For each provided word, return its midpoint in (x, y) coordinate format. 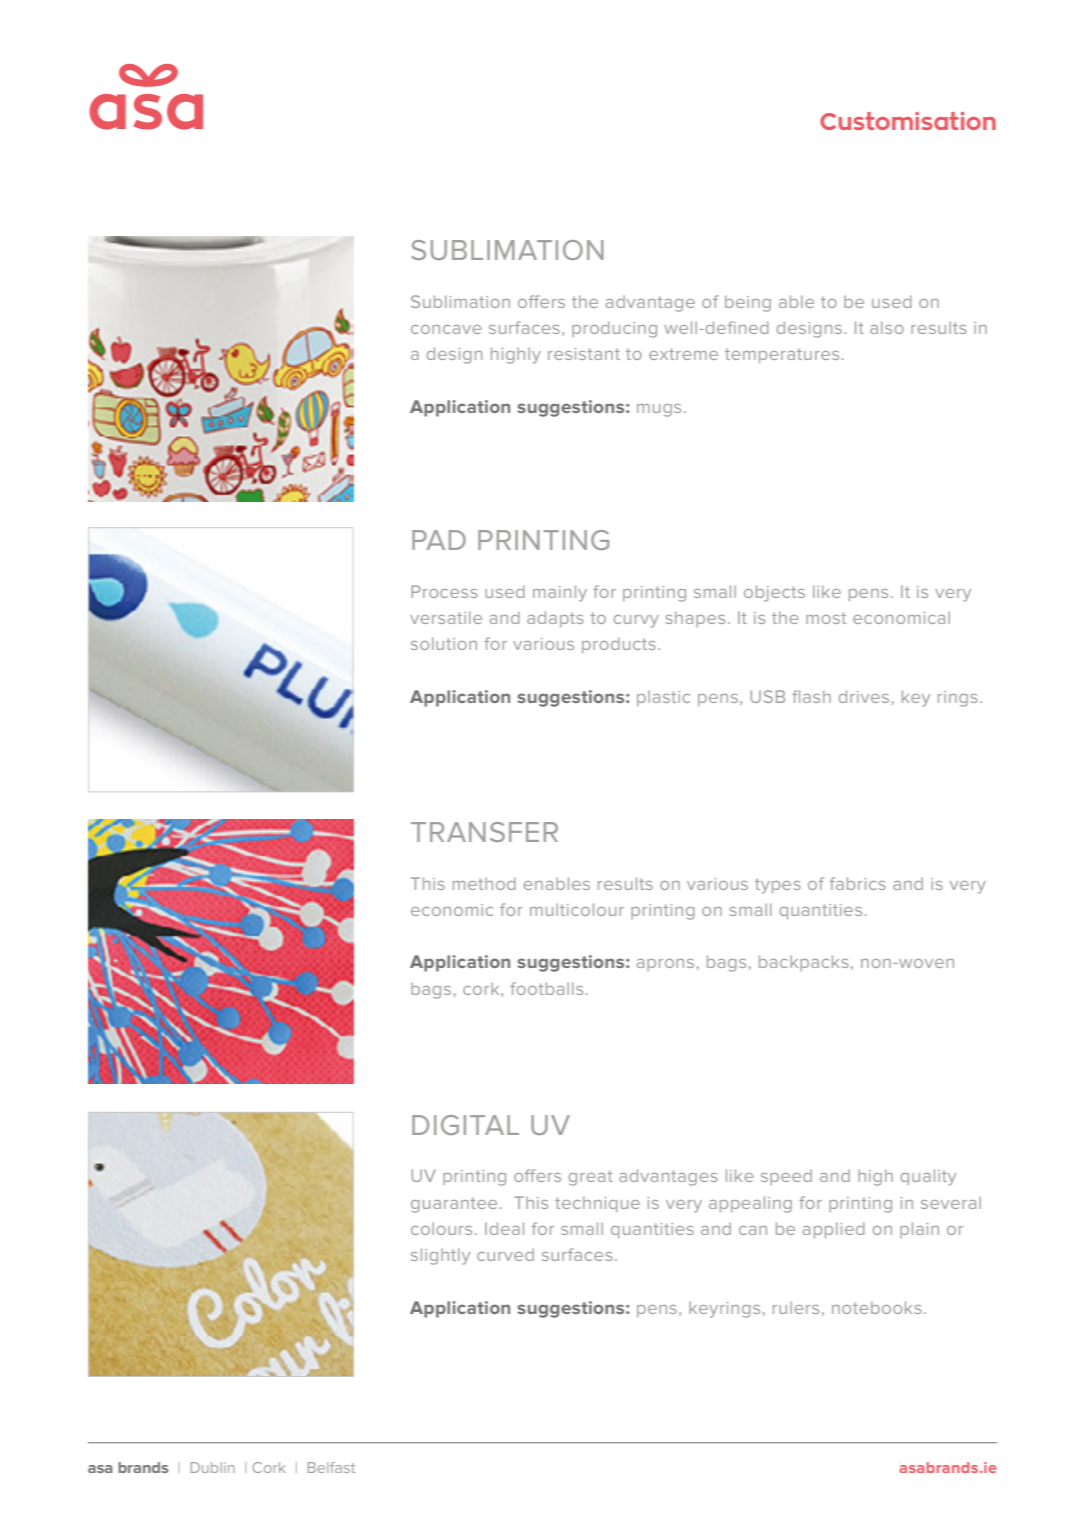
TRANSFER (484, 832)
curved (505, 1254)
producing (614, 329)
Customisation (908, 121)
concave (446, 329)
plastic (663, 698)
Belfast (331, 1467)
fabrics (858, 883)
